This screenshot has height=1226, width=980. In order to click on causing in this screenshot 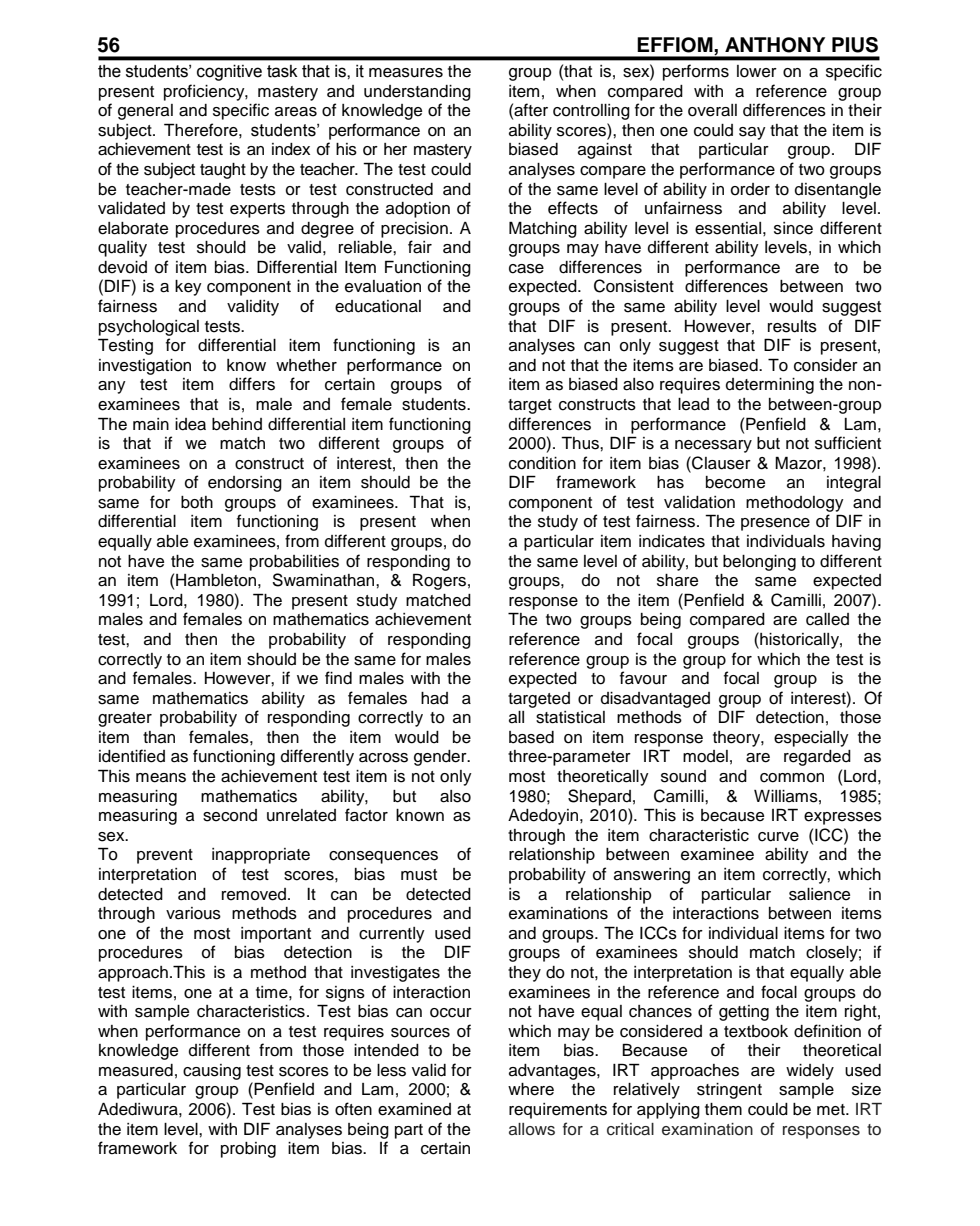, I will do `click(212, 1072)`.
